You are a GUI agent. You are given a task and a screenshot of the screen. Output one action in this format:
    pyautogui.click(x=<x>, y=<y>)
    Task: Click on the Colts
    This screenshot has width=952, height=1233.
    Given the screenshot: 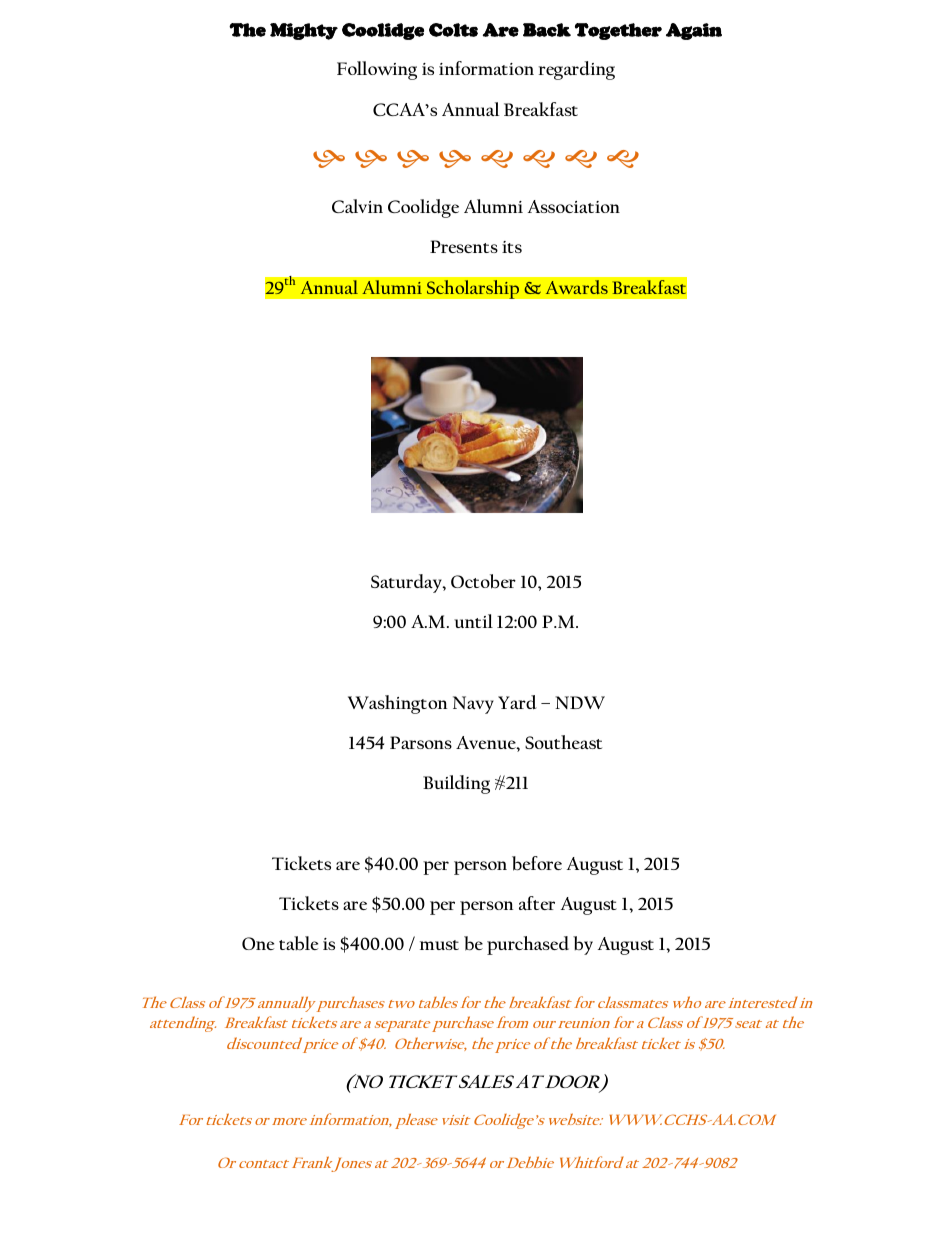 What is the action you would take?
    pyautogui.click(x=453, y=30)
